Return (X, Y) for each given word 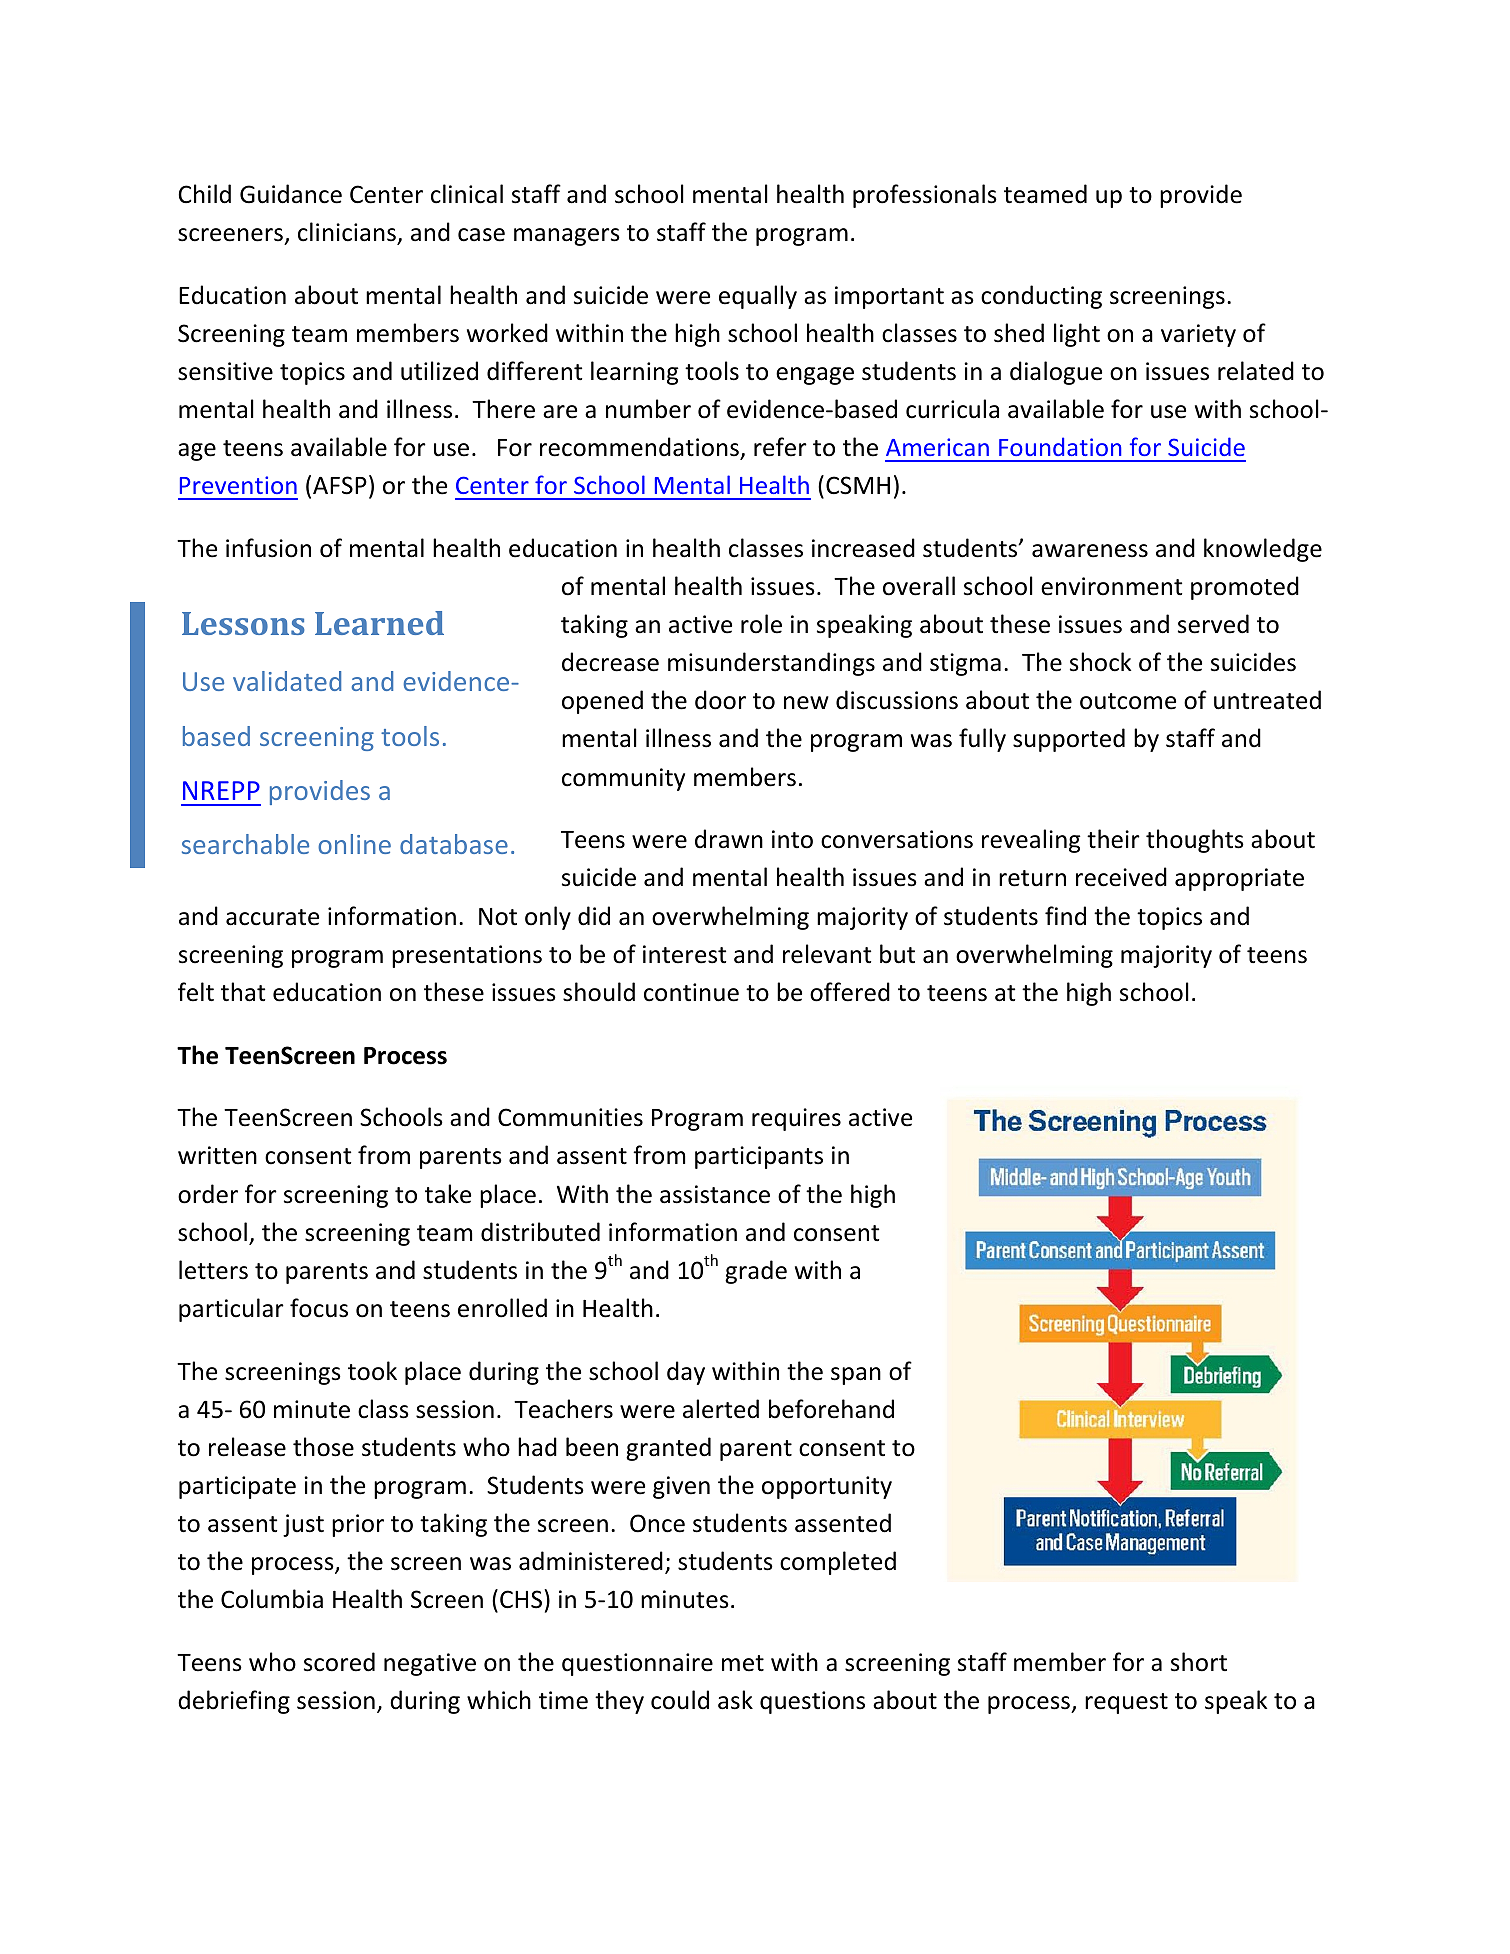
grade (756, 1272)
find (1065, 916)
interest (684, 954)
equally (758, 297)
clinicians (347, 232)
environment (1111, 586)
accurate (272, 917)
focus (319, 1308)
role (761, 624)
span (856, 1376)
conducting (1041, 297)
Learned (379, 623)
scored (339, 1662)
